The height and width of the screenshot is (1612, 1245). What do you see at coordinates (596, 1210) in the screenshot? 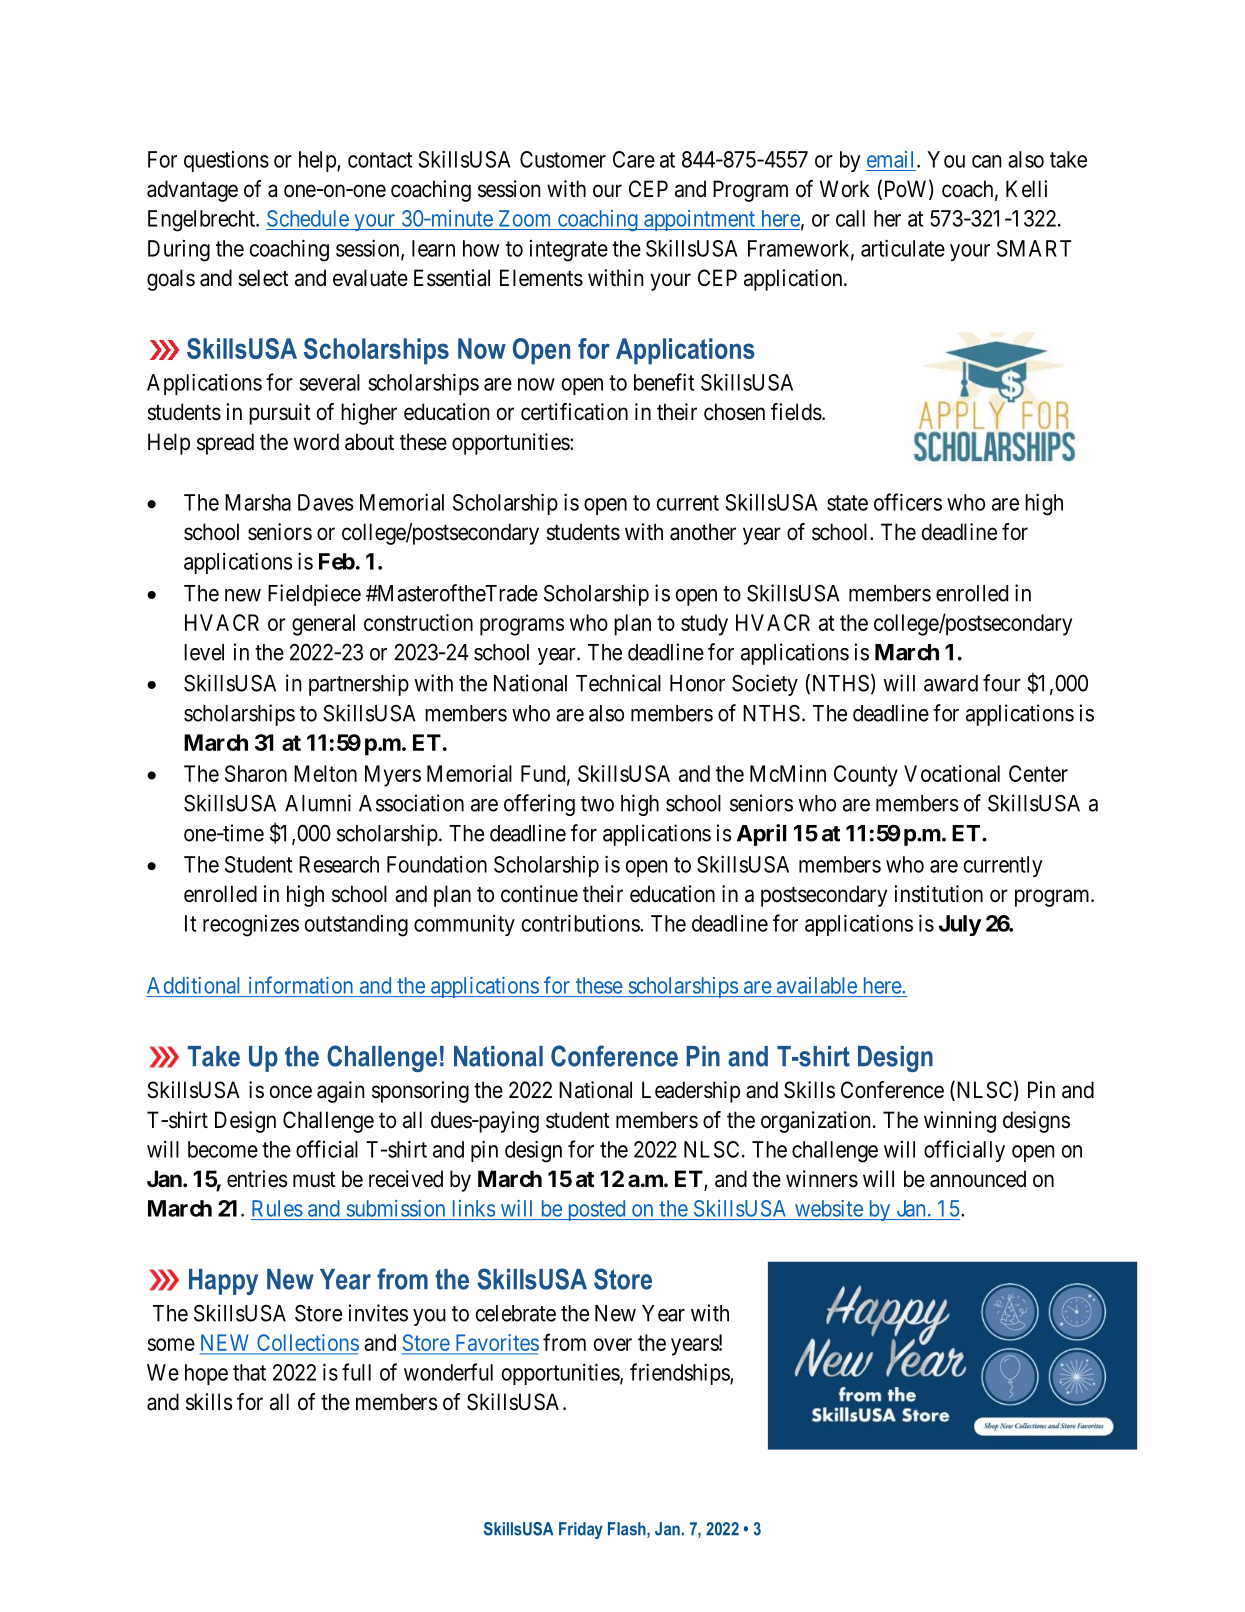
I see `posted` at bounding box center [596, 1210].
